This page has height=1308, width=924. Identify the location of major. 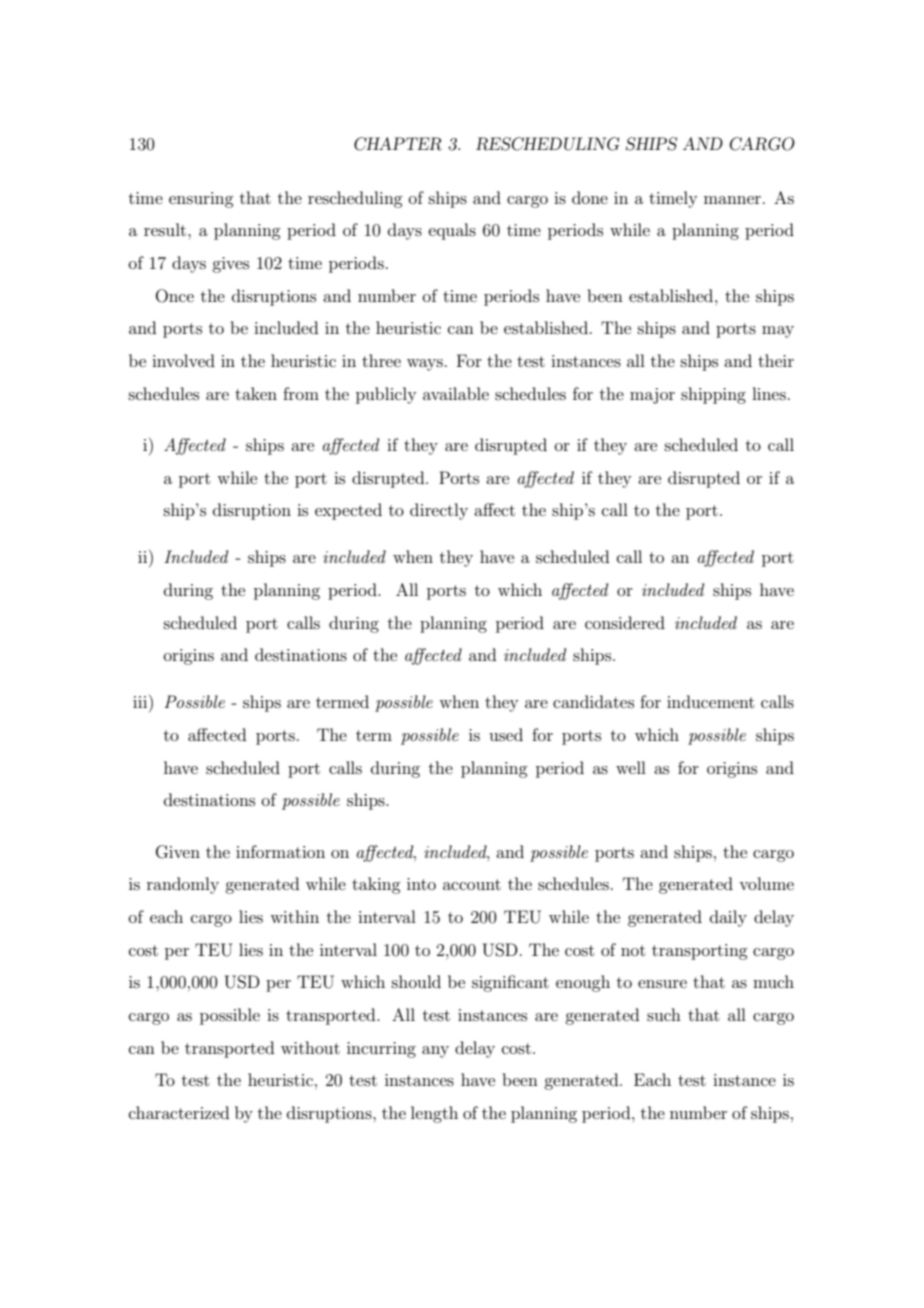
(652, 396).
